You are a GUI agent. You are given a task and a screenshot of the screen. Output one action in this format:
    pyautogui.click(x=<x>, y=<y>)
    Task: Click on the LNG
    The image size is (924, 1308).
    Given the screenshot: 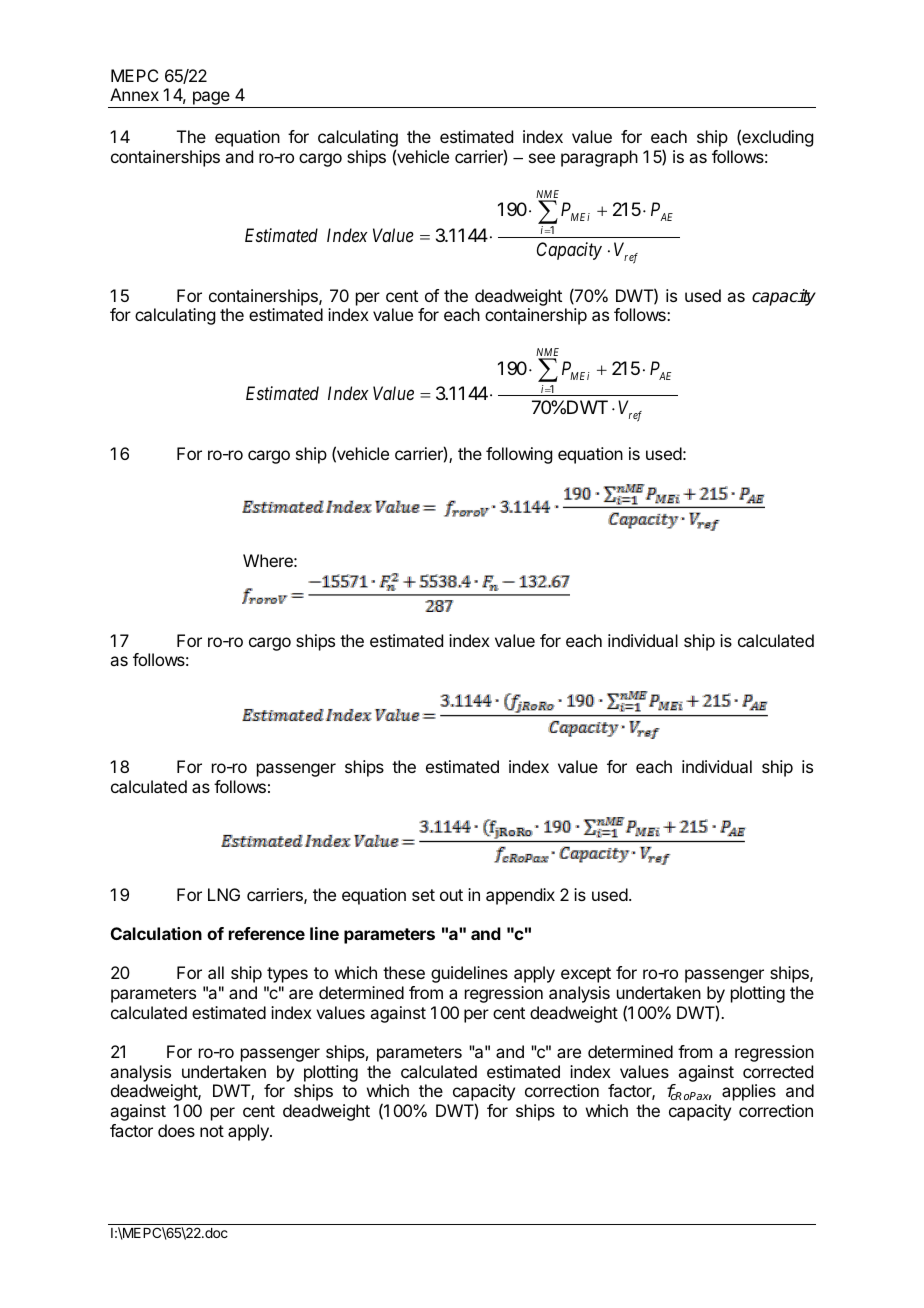 What is the action you would take?
    pyautogui.click(x=224, y=894)
